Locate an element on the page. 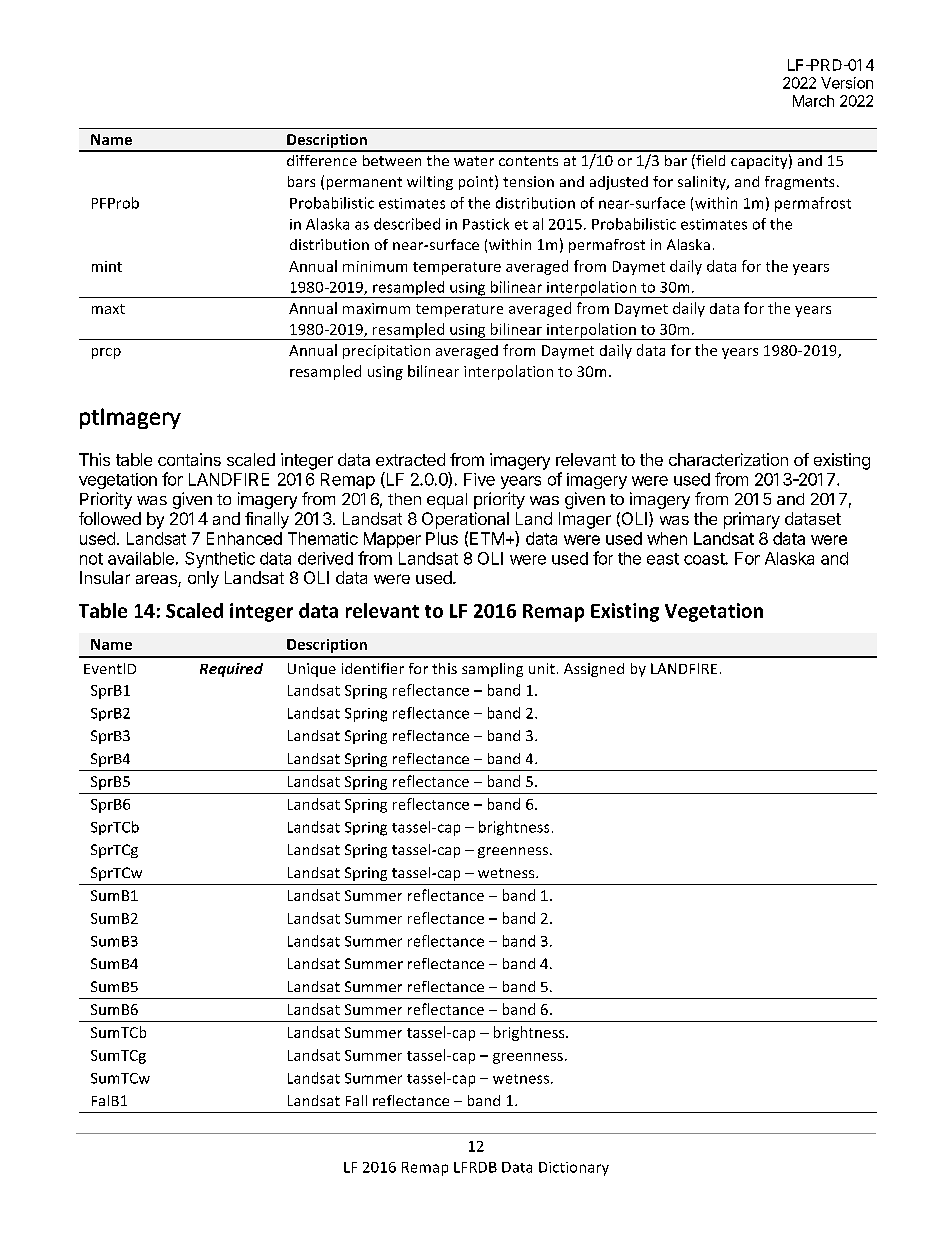  Fall is located at coordinates (356, 1100).
